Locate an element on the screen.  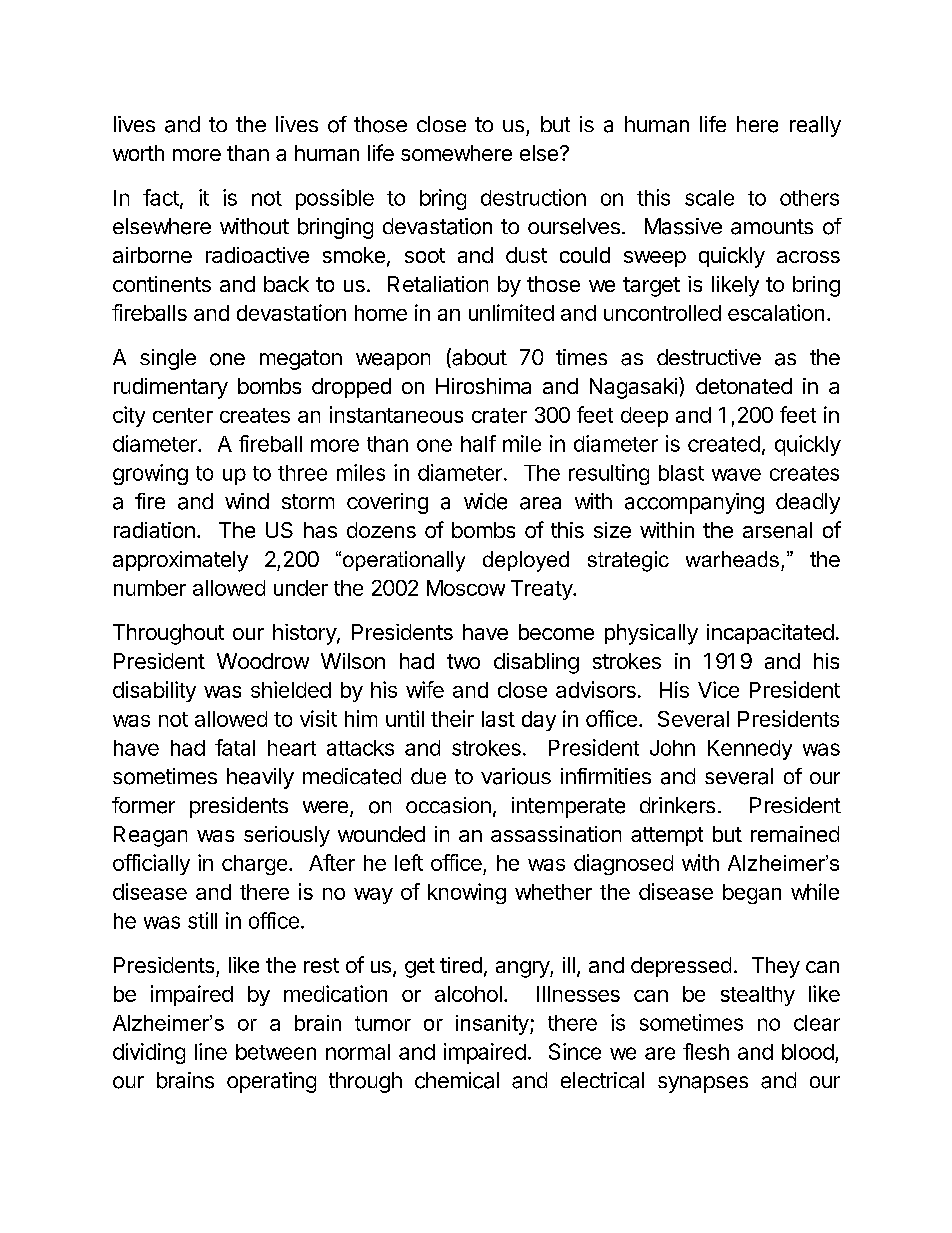
scale is located at coordinates (709, 198).
